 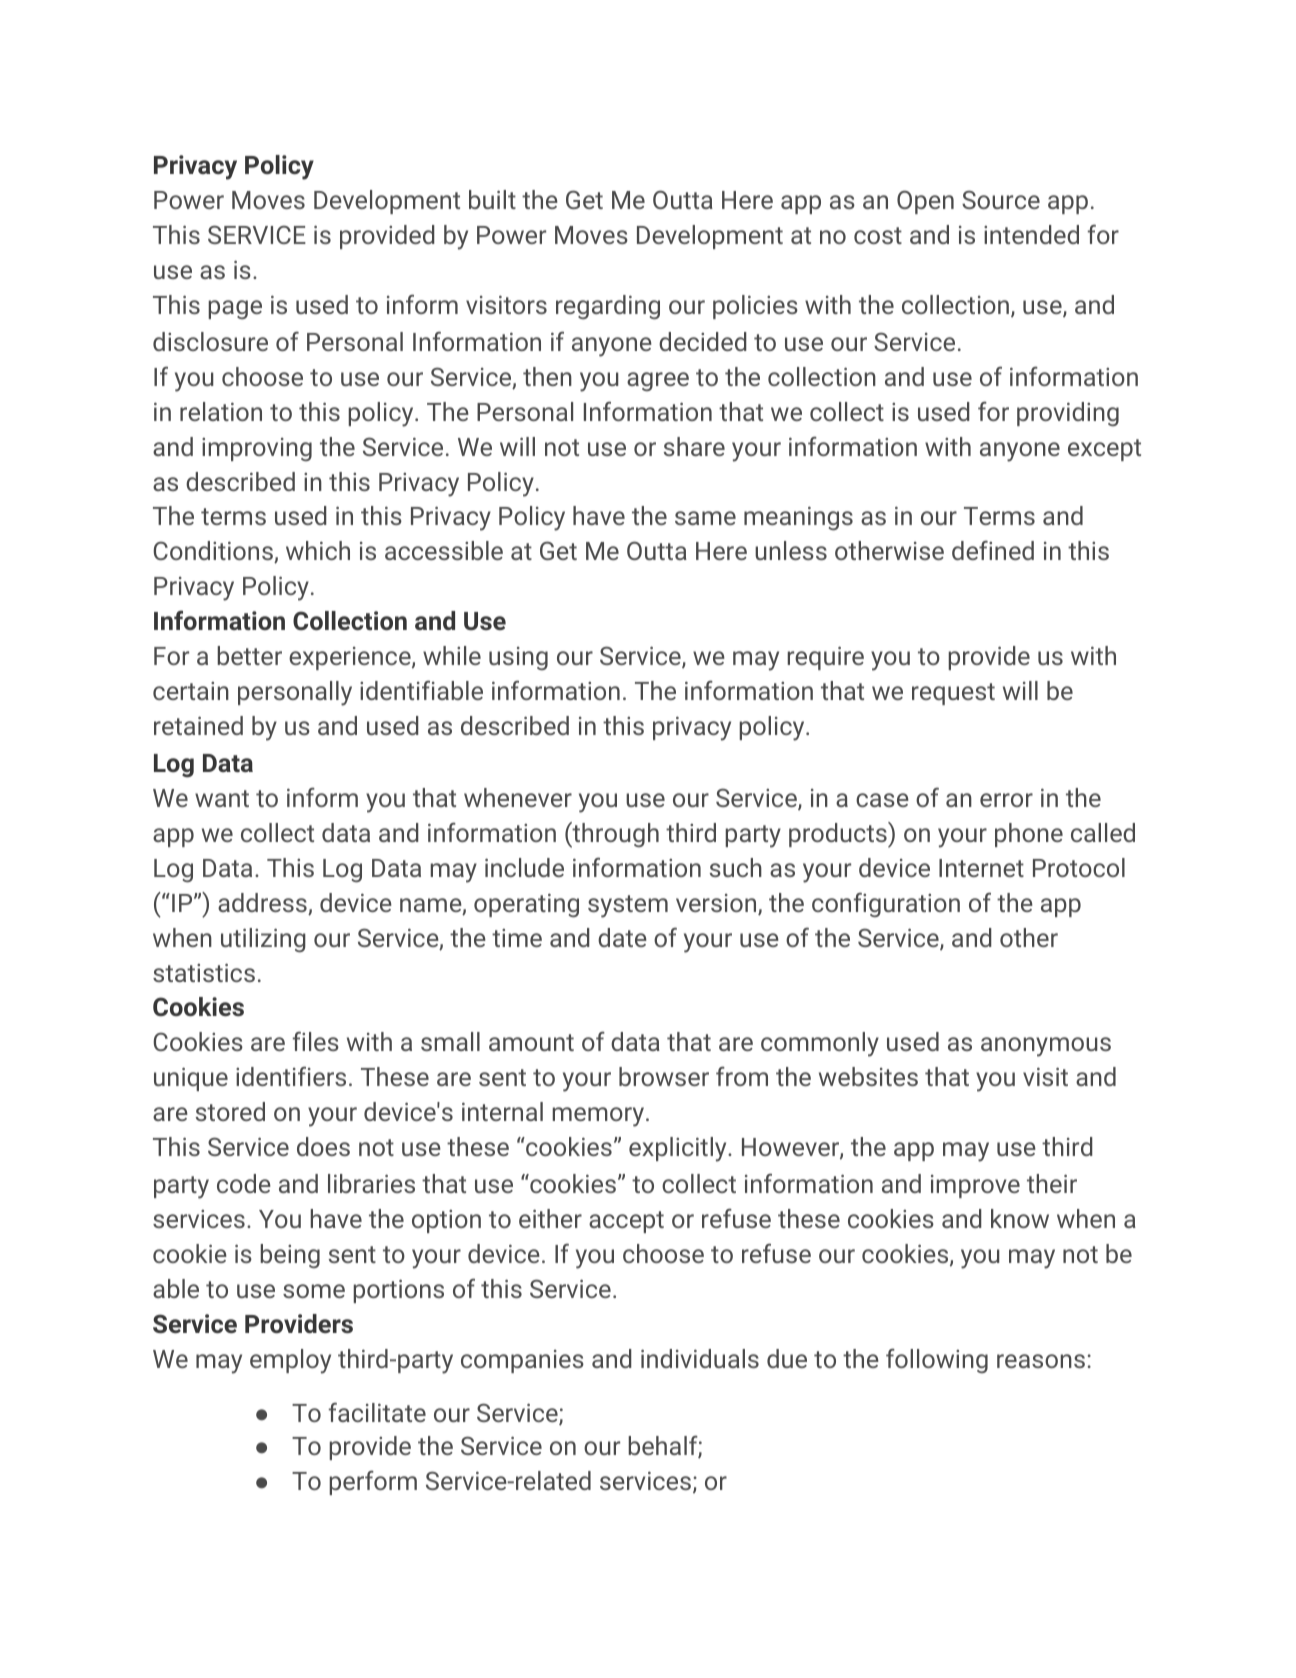 I want to click on defined, so click(x=993, y=550).
